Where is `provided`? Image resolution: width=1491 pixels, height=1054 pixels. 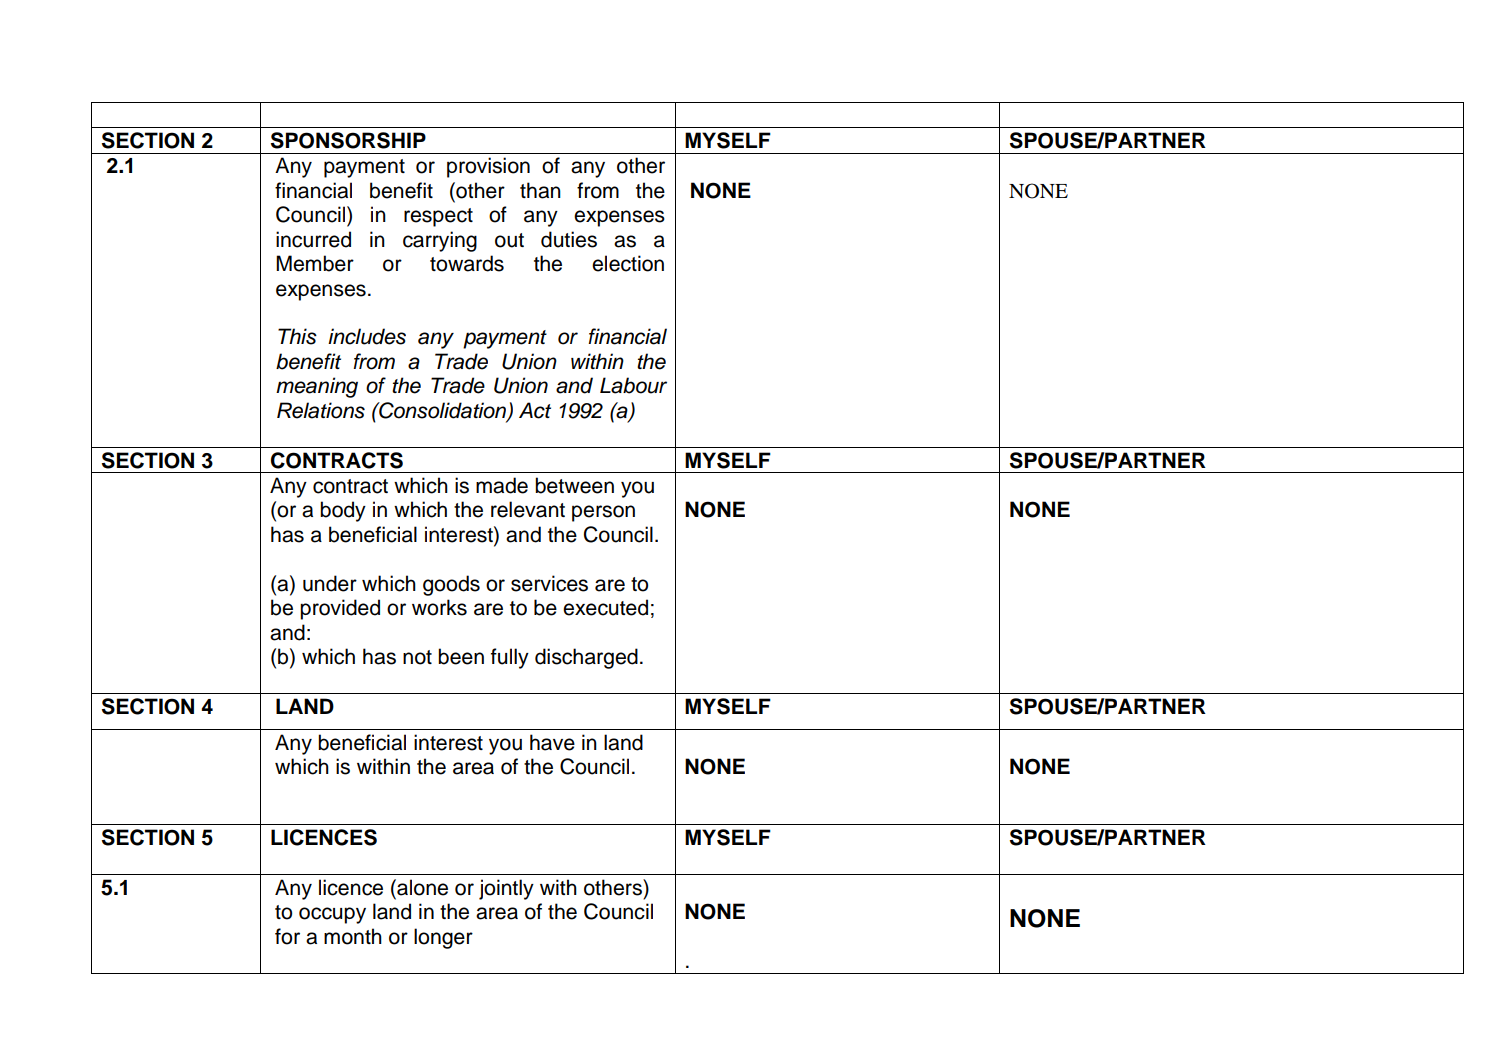
provided is located at coordinates (340, 609).
